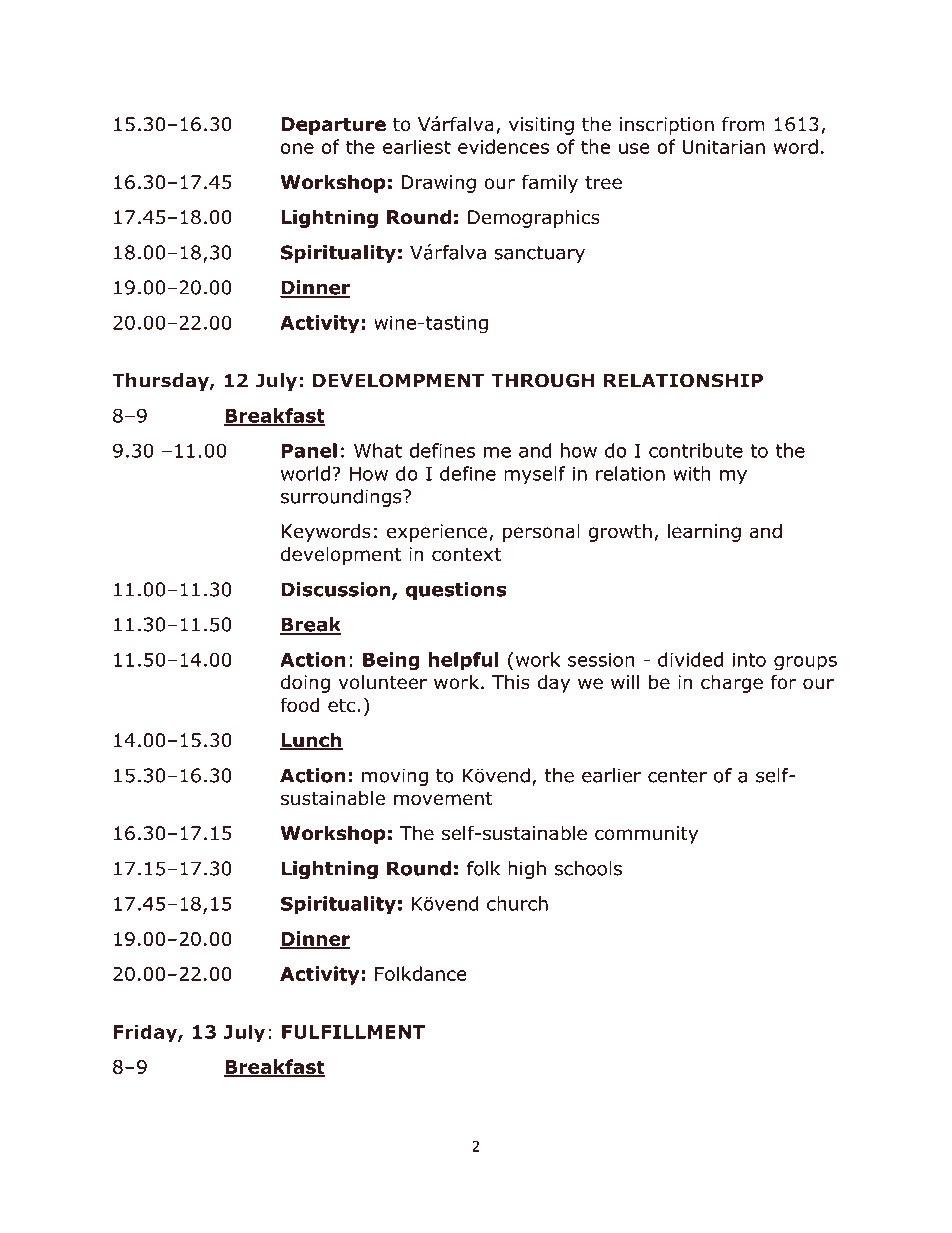  What do you see at coordinates (337, 590) in the screenshot?
I see `Discussion` at bounding box center [337, 590].
